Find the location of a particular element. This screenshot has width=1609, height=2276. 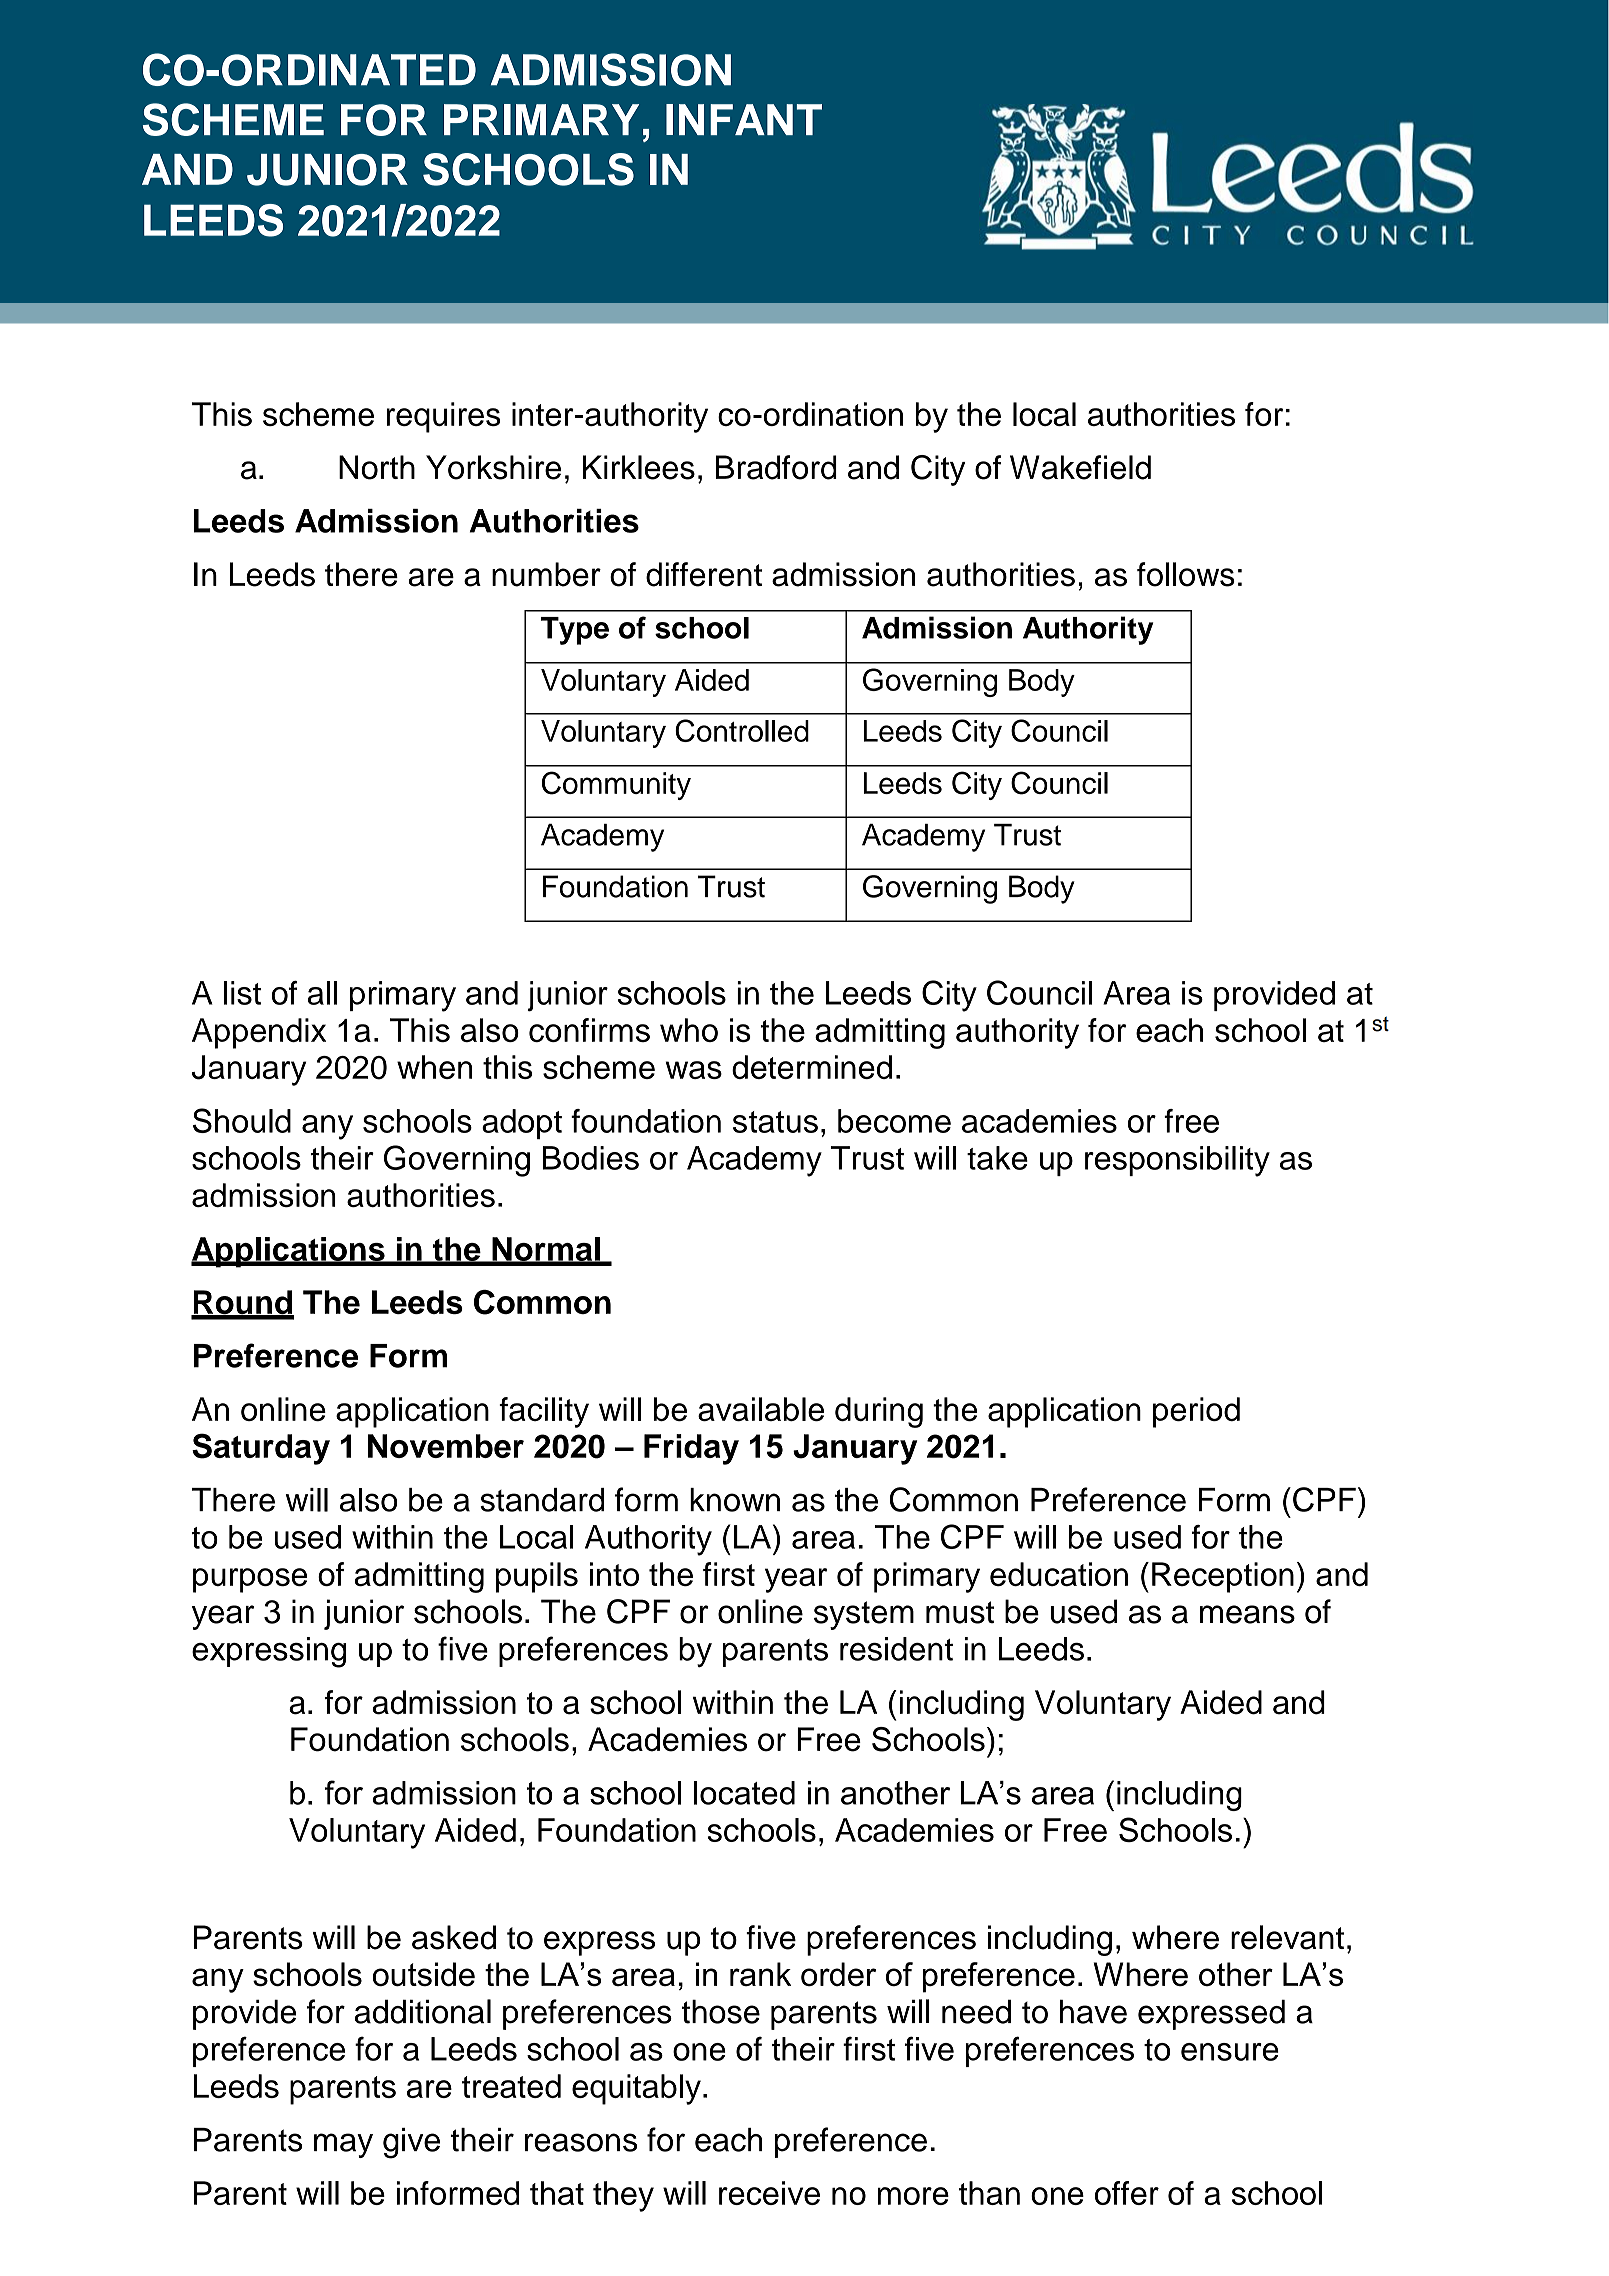

may is located at coordinates (343, 2145).
